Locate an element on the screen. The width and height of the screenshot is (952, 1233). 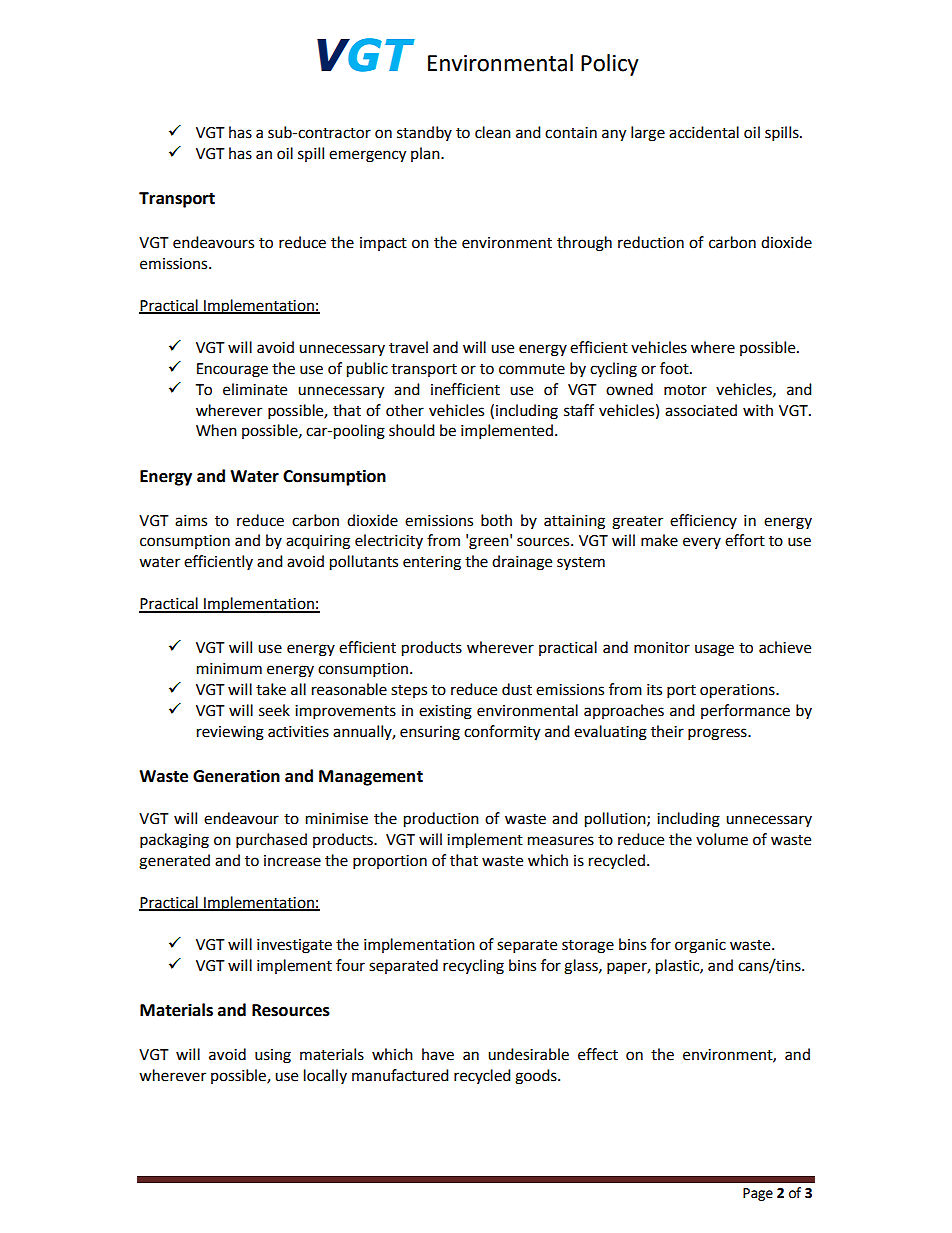
clean is located at coordinates (493, 132).
